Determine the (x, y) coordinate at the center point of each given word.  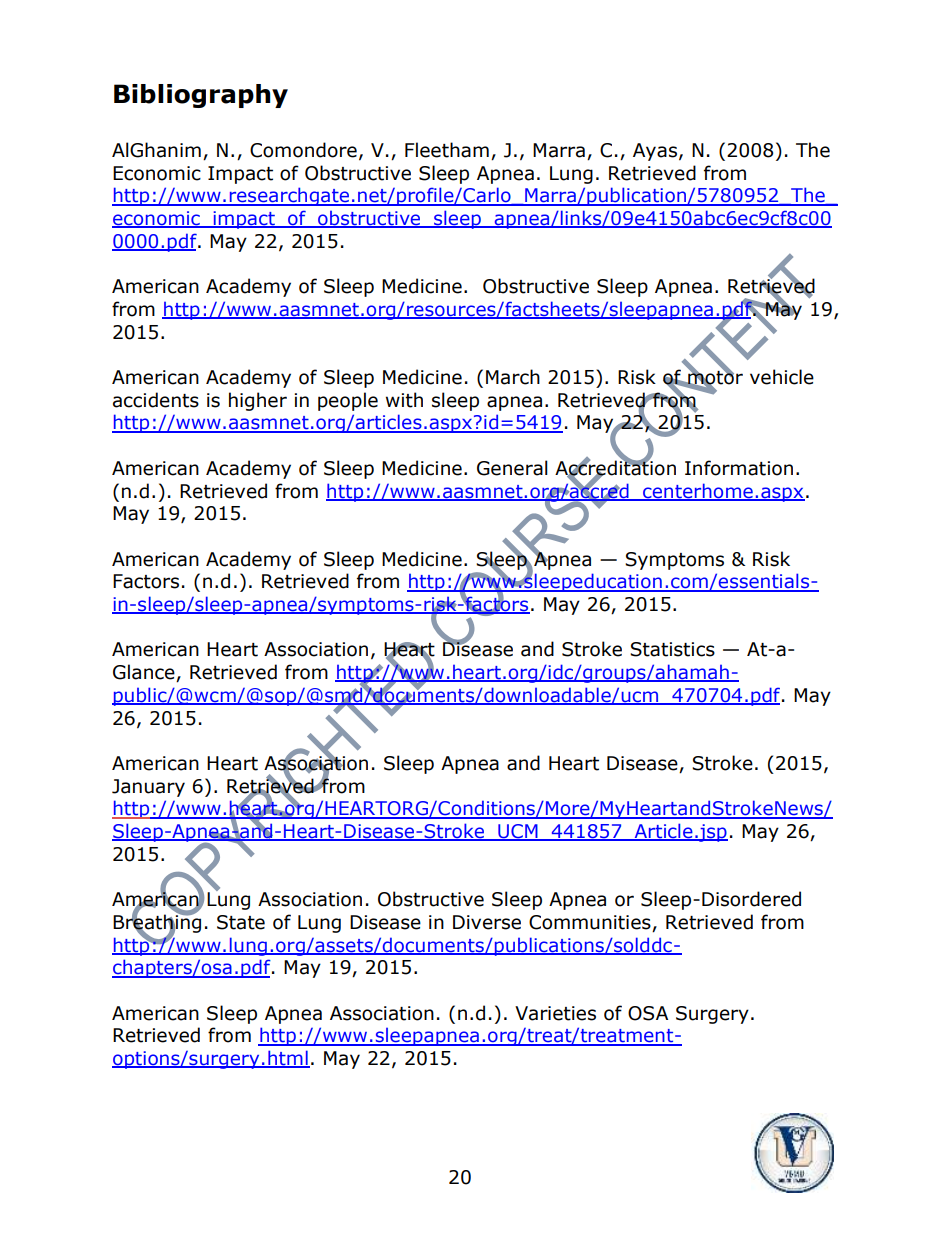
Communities (591, 923)
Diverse (487, 922)
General (512, 468)
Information (739, 468)
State (241, 922)
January (148, 788)
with (404, 400)
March (513, 377)
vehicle (782, 377)
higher (258, 401)
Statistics (672, 649)
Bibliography (201, 96)
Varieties (555, 1013)
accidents (156, 400)
